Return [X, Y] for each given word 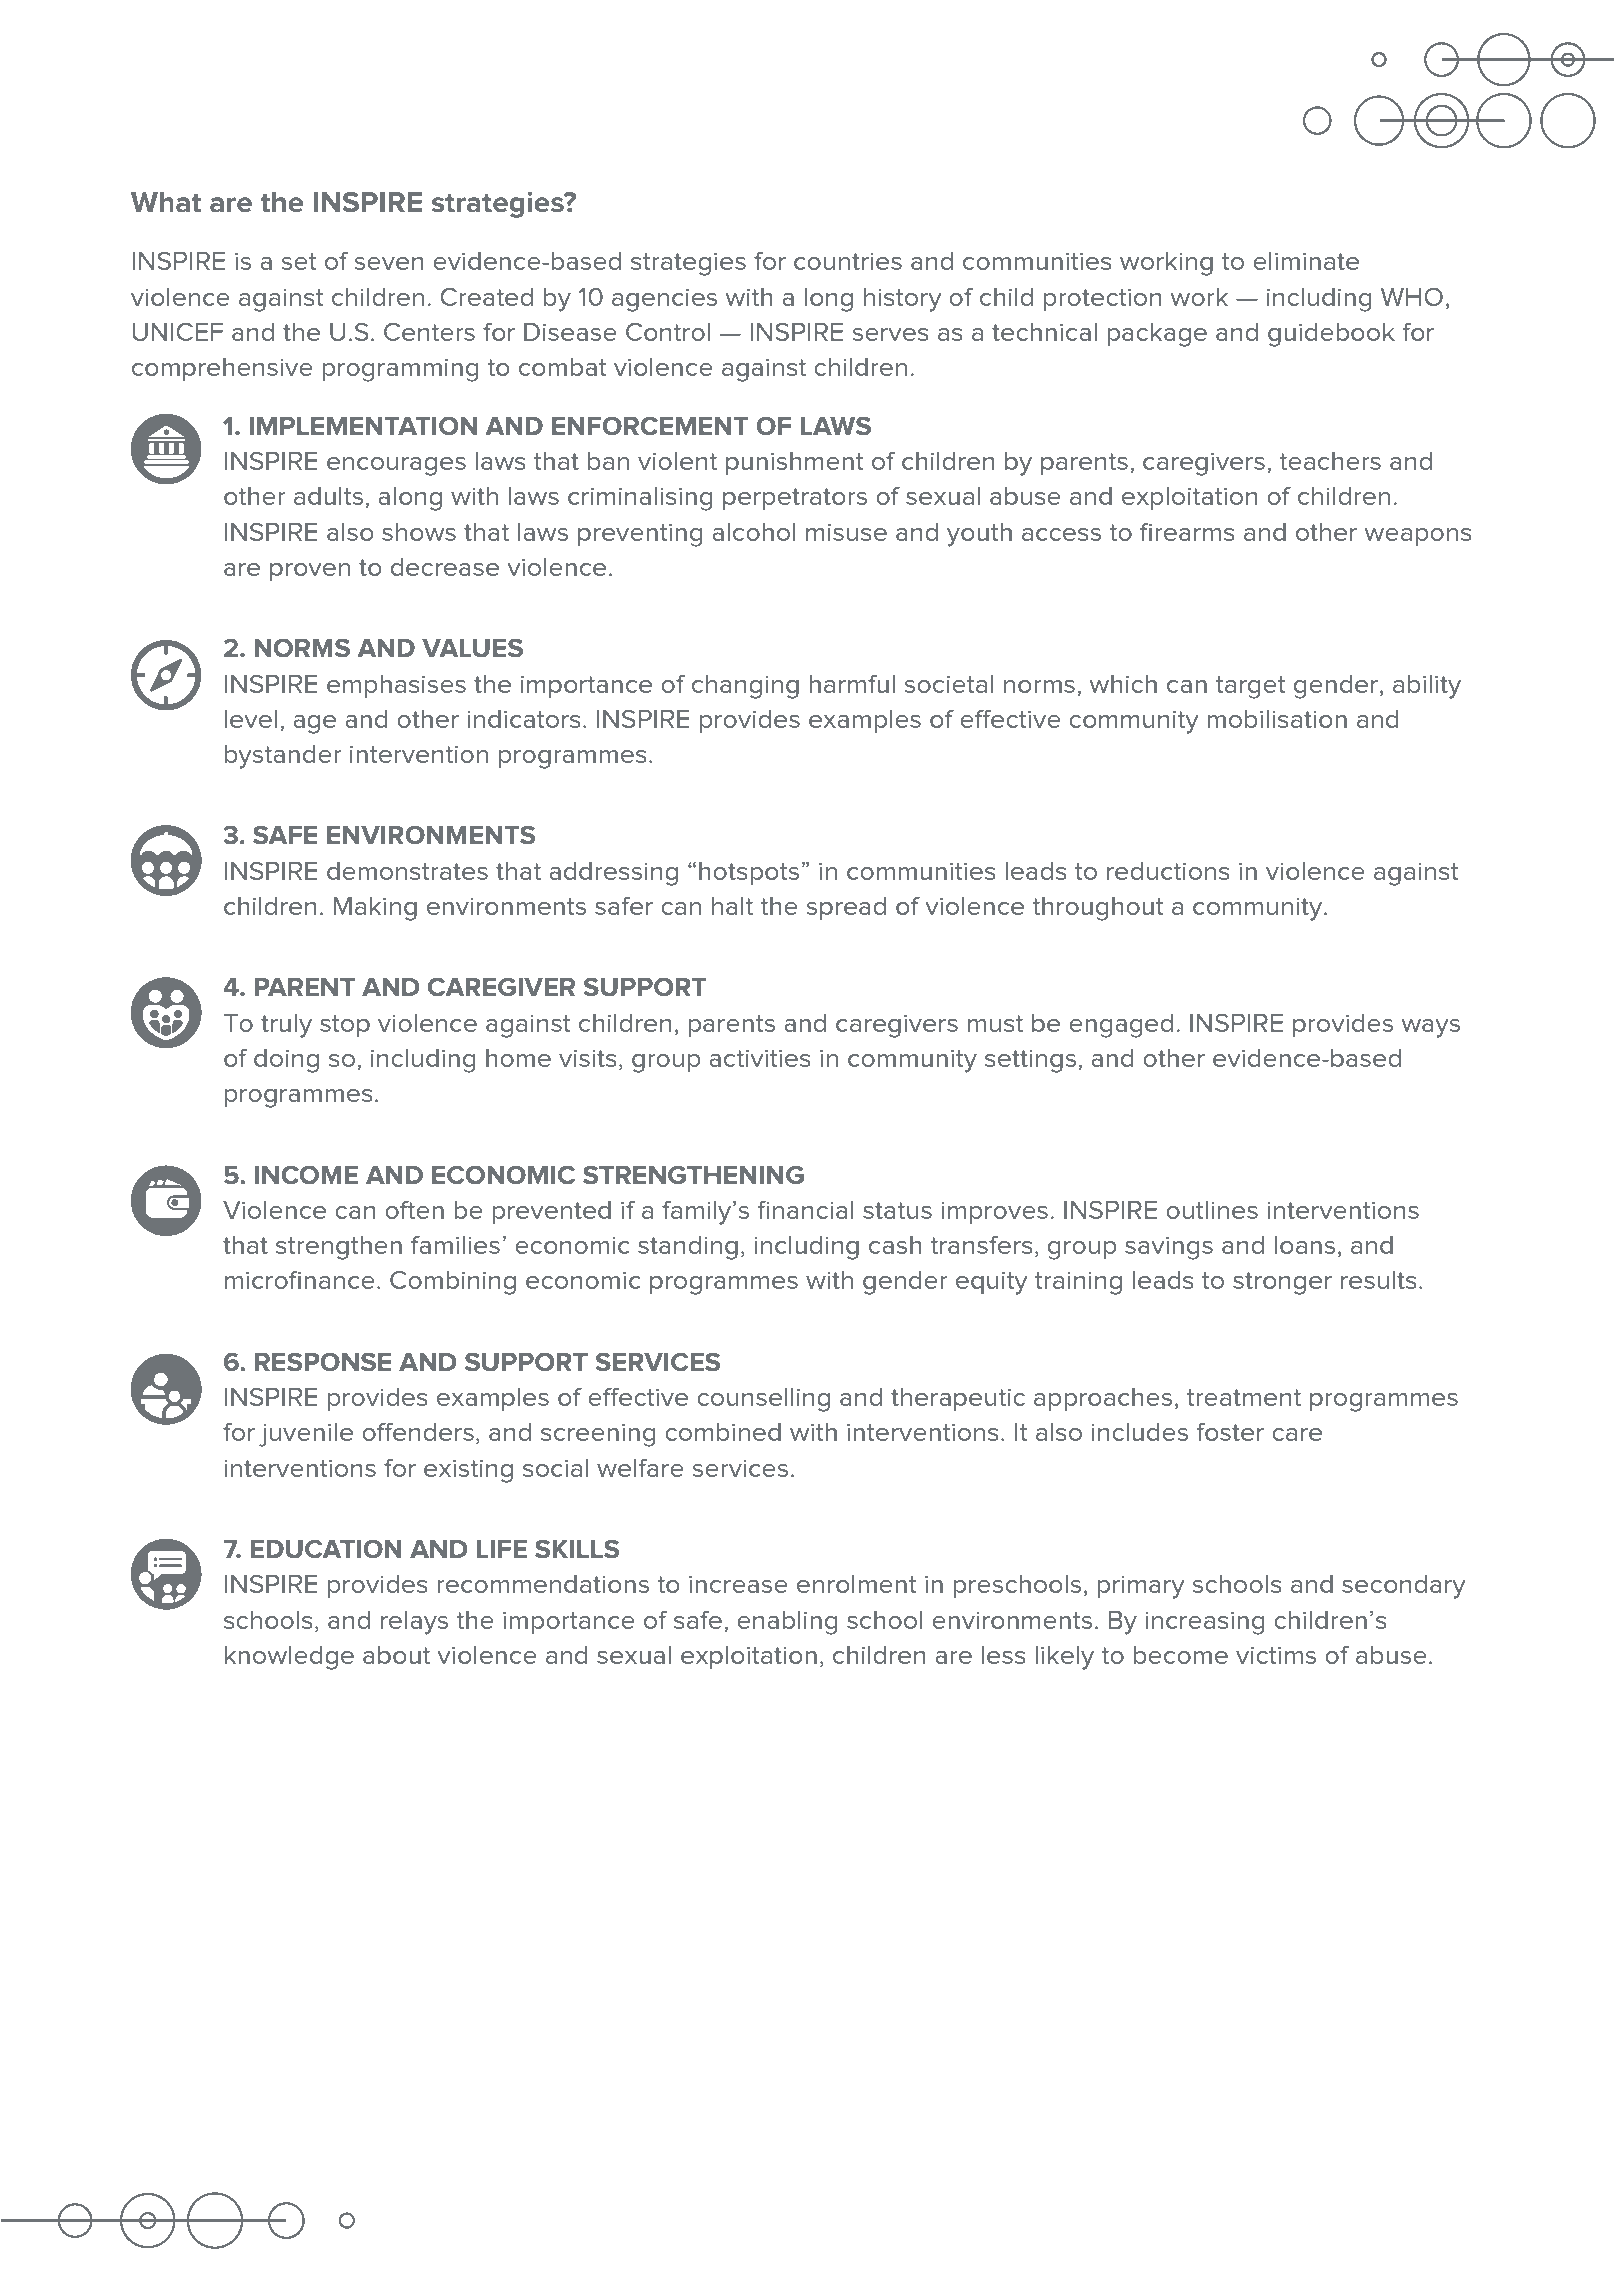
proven [310, 572]
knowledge [289, 1658]
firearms [1187, 532]
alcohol [754, 532]
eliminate [1306, 261]
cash [895, 1245]
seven [389, 263]
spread [846, 908]
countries [848, 261]
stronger [1282, 1283]
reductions [1168, 871]
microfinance [300, 1280]
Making [375, 909]
